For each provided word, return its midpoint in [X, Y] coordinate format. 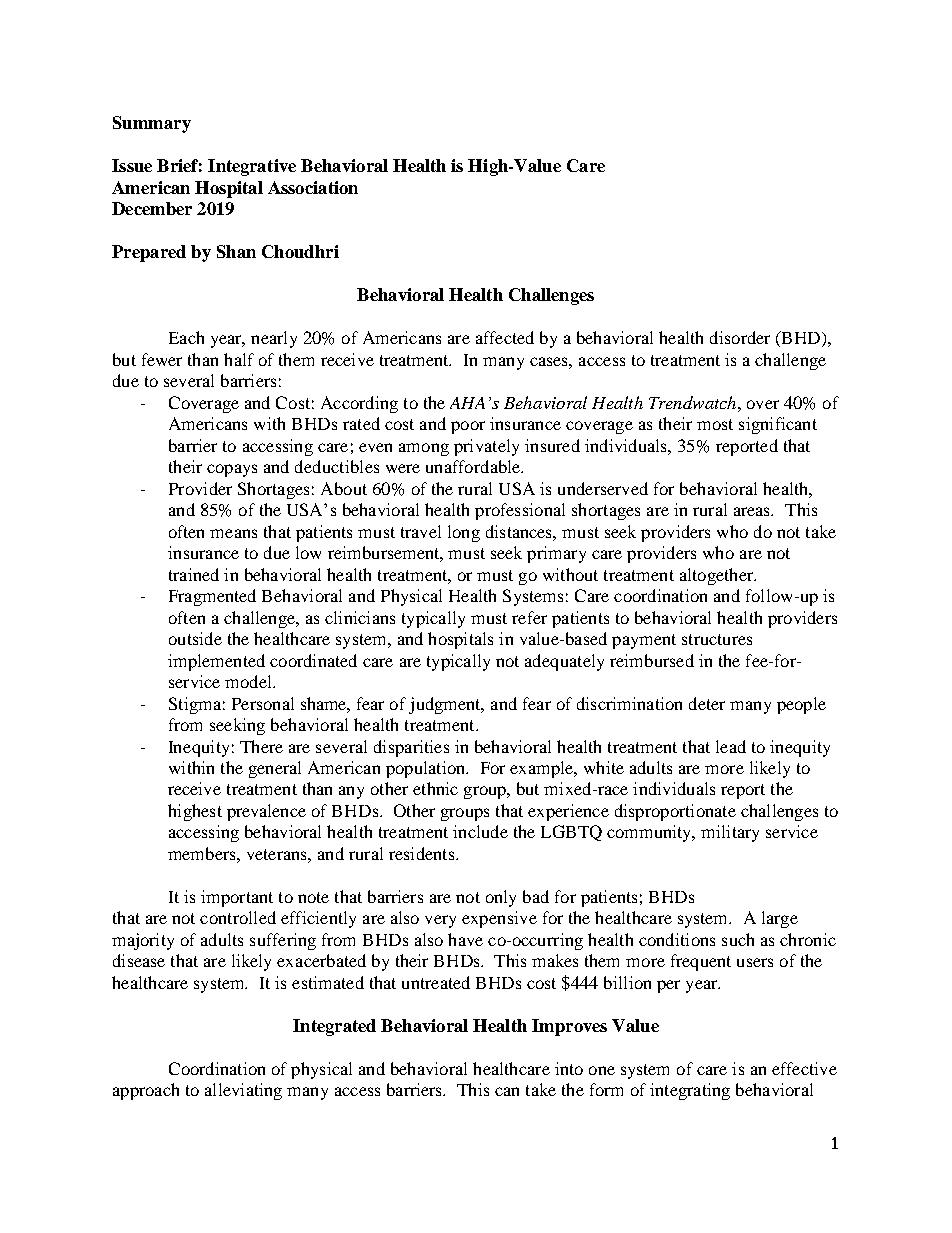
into [569, 1068]
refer [529, 617]
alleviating [243, 1091]
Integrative [252, 167]
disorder [740, 337]
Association [313, 187]
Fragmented [212, 597]
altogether [718, 576]
